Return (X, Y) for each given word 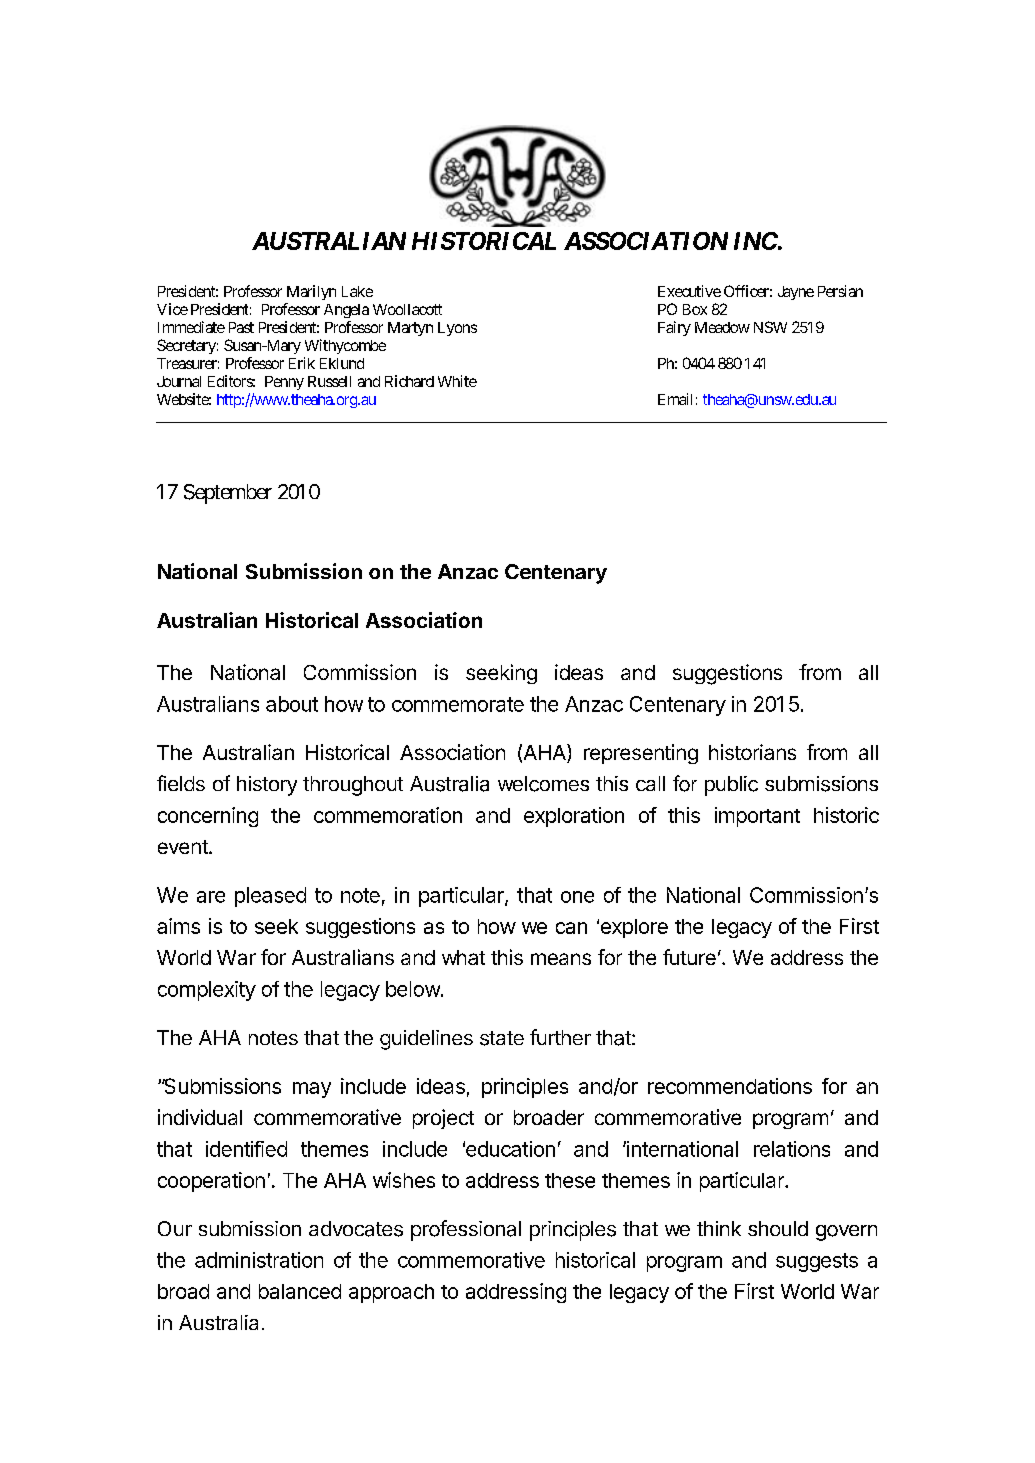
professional (466, 1230)
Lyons (457, 329)
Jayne (796, 293)
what (463, 957)
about (292, 704)
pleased (270, 897)
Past (241, 327)
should (778, 1228)
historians (752, 752)
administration (259, 1260)
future (689, 957)
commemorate (458, 704)
